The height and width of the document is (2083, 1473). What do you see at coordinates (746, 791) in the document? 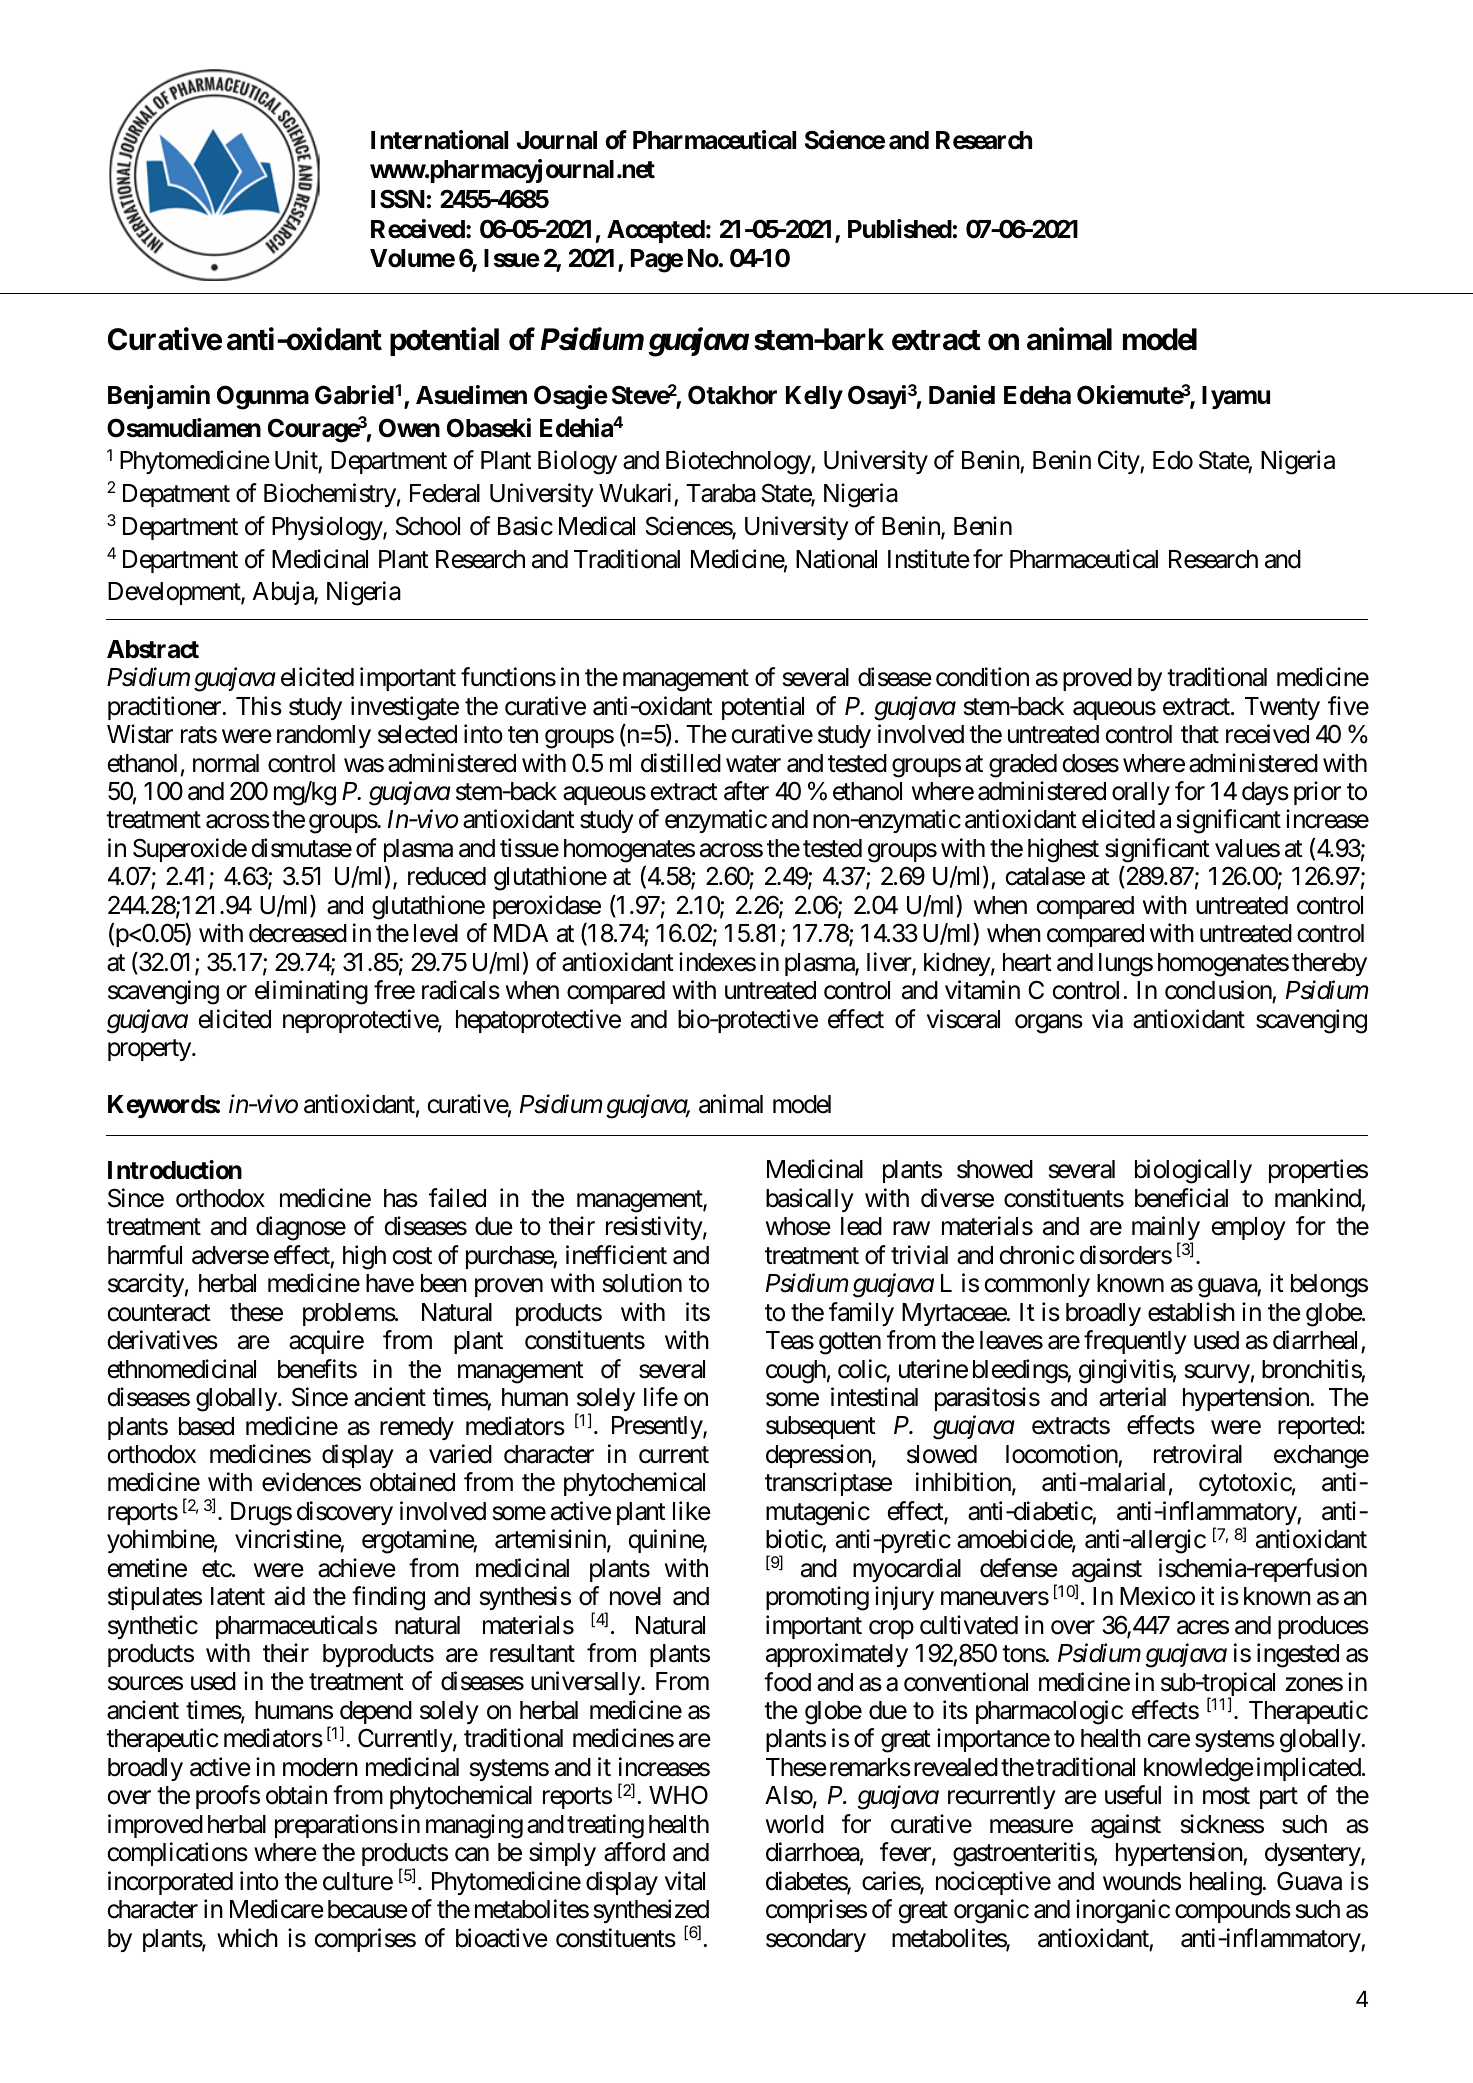
I see `after` at bounding box center [746, 791].
